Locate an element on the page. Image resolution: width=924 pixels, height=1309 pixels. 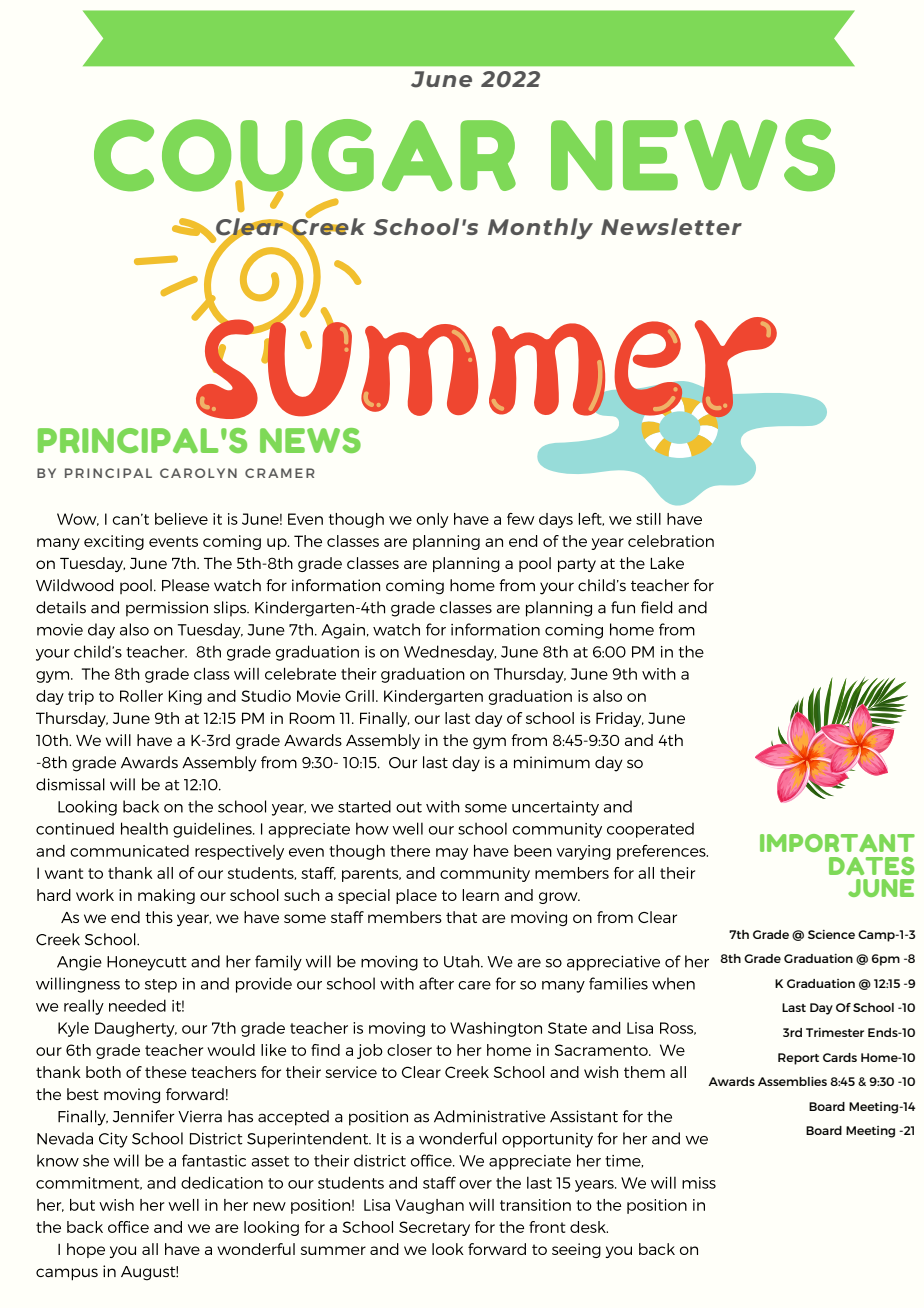
Roller is located at coordinates (141, 696).
